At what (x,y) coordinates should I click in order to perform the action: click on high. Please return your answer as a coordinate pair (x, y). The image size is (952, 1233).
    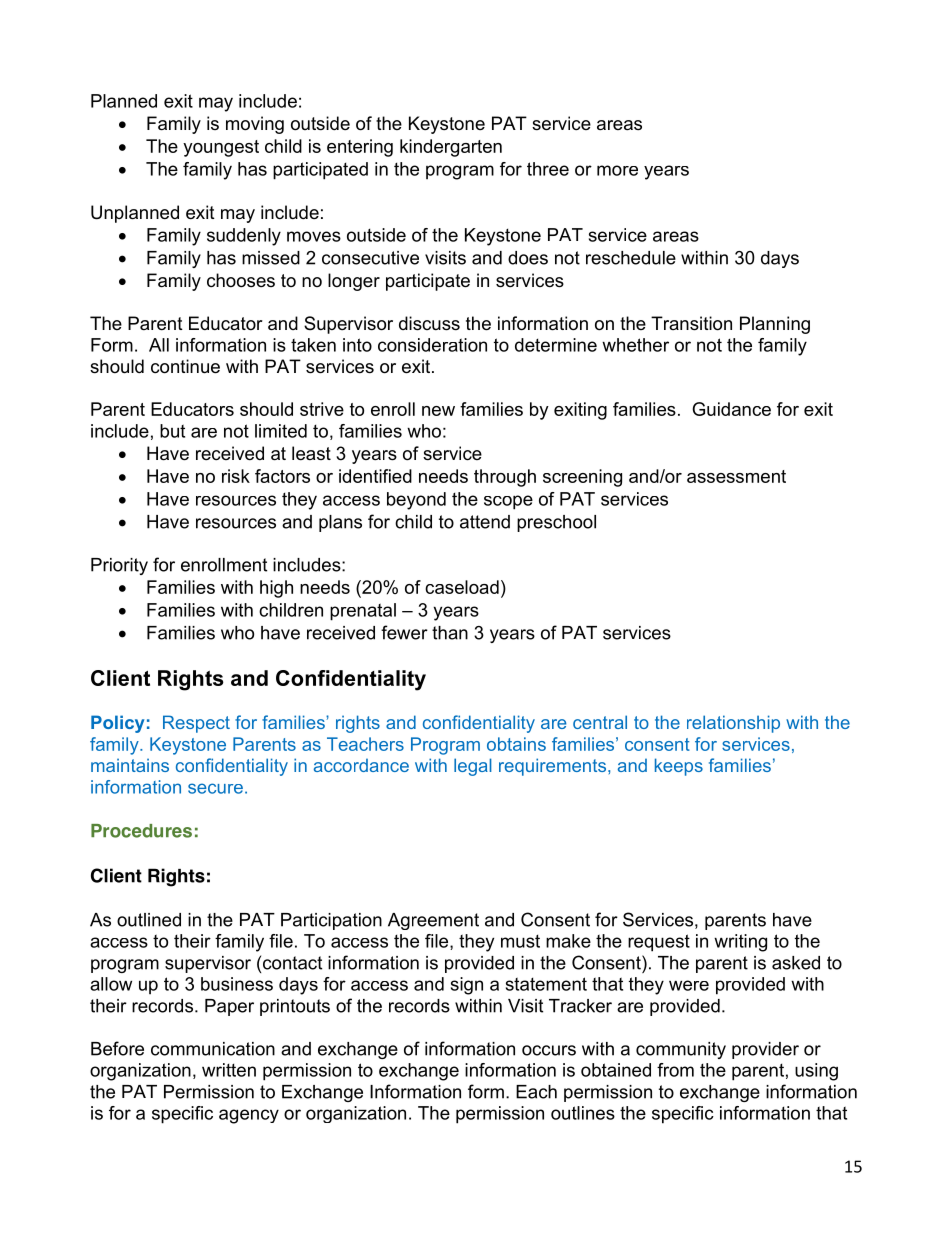
    Looking at the image, I should click on (276, 589).
